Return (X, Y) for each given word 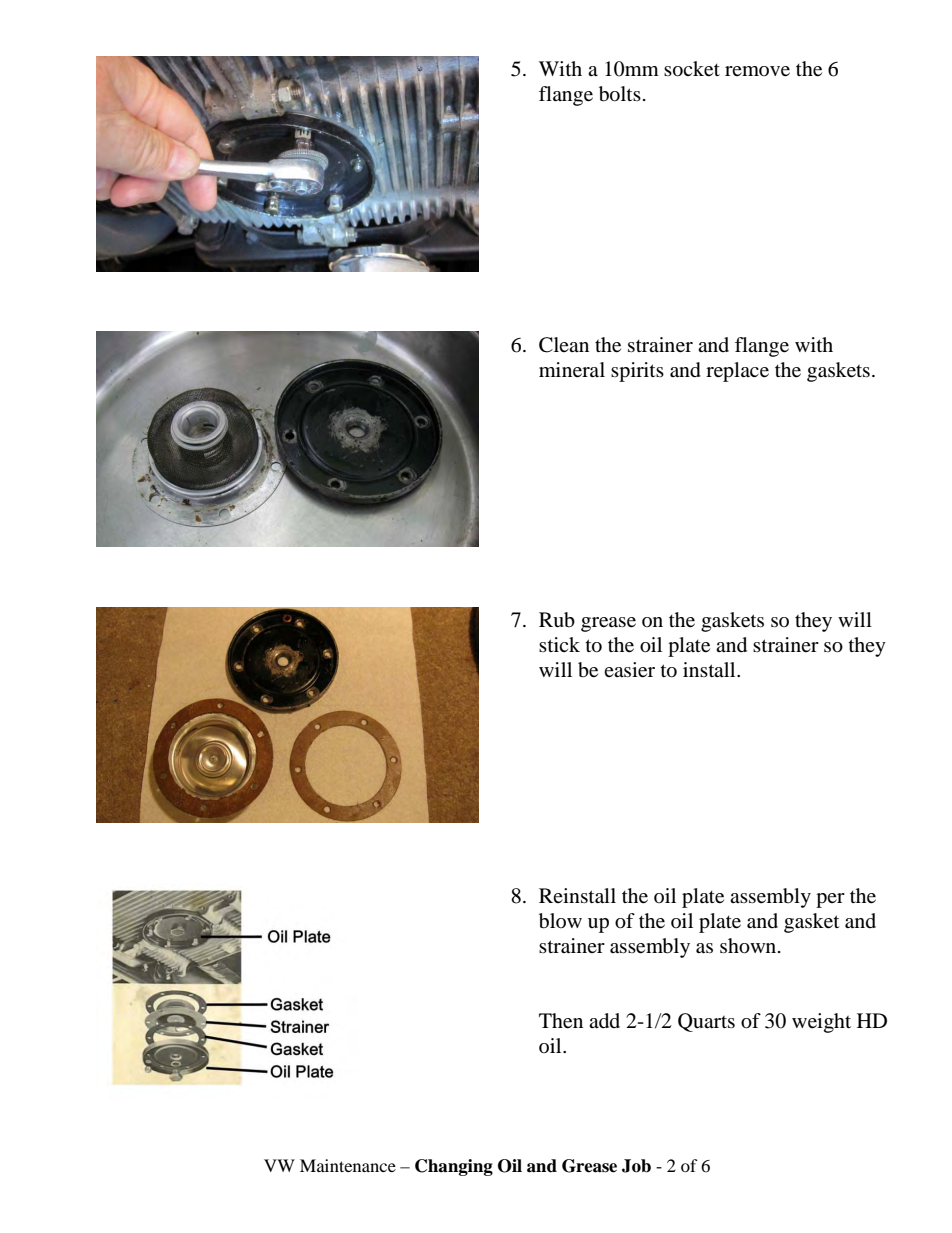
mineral (572, 370)
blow (560, 921)
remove (757, 71)
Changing (454, 1167)
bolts (620, 94)
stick (559, 644)
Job (636, 1166)
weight (821, 1023)
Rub (557, 620)
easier (629, 670)
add (604, 1021)
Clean (564, 345)
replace (737, 372)
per (830, 900)
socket (692, 69)
